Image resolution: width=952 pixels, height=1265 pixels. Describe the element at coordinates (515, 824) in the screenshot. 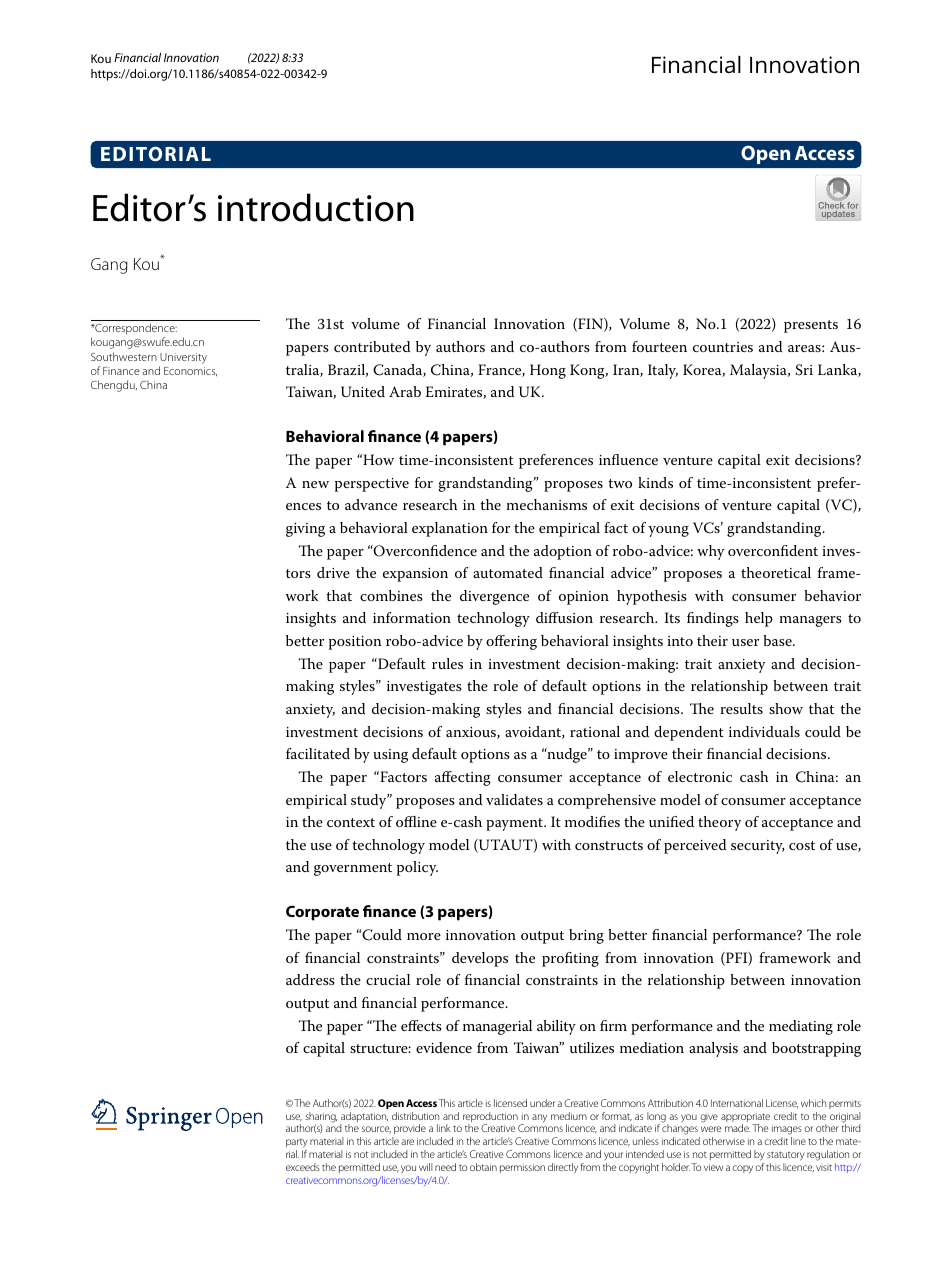

I see `payment` at that location.
